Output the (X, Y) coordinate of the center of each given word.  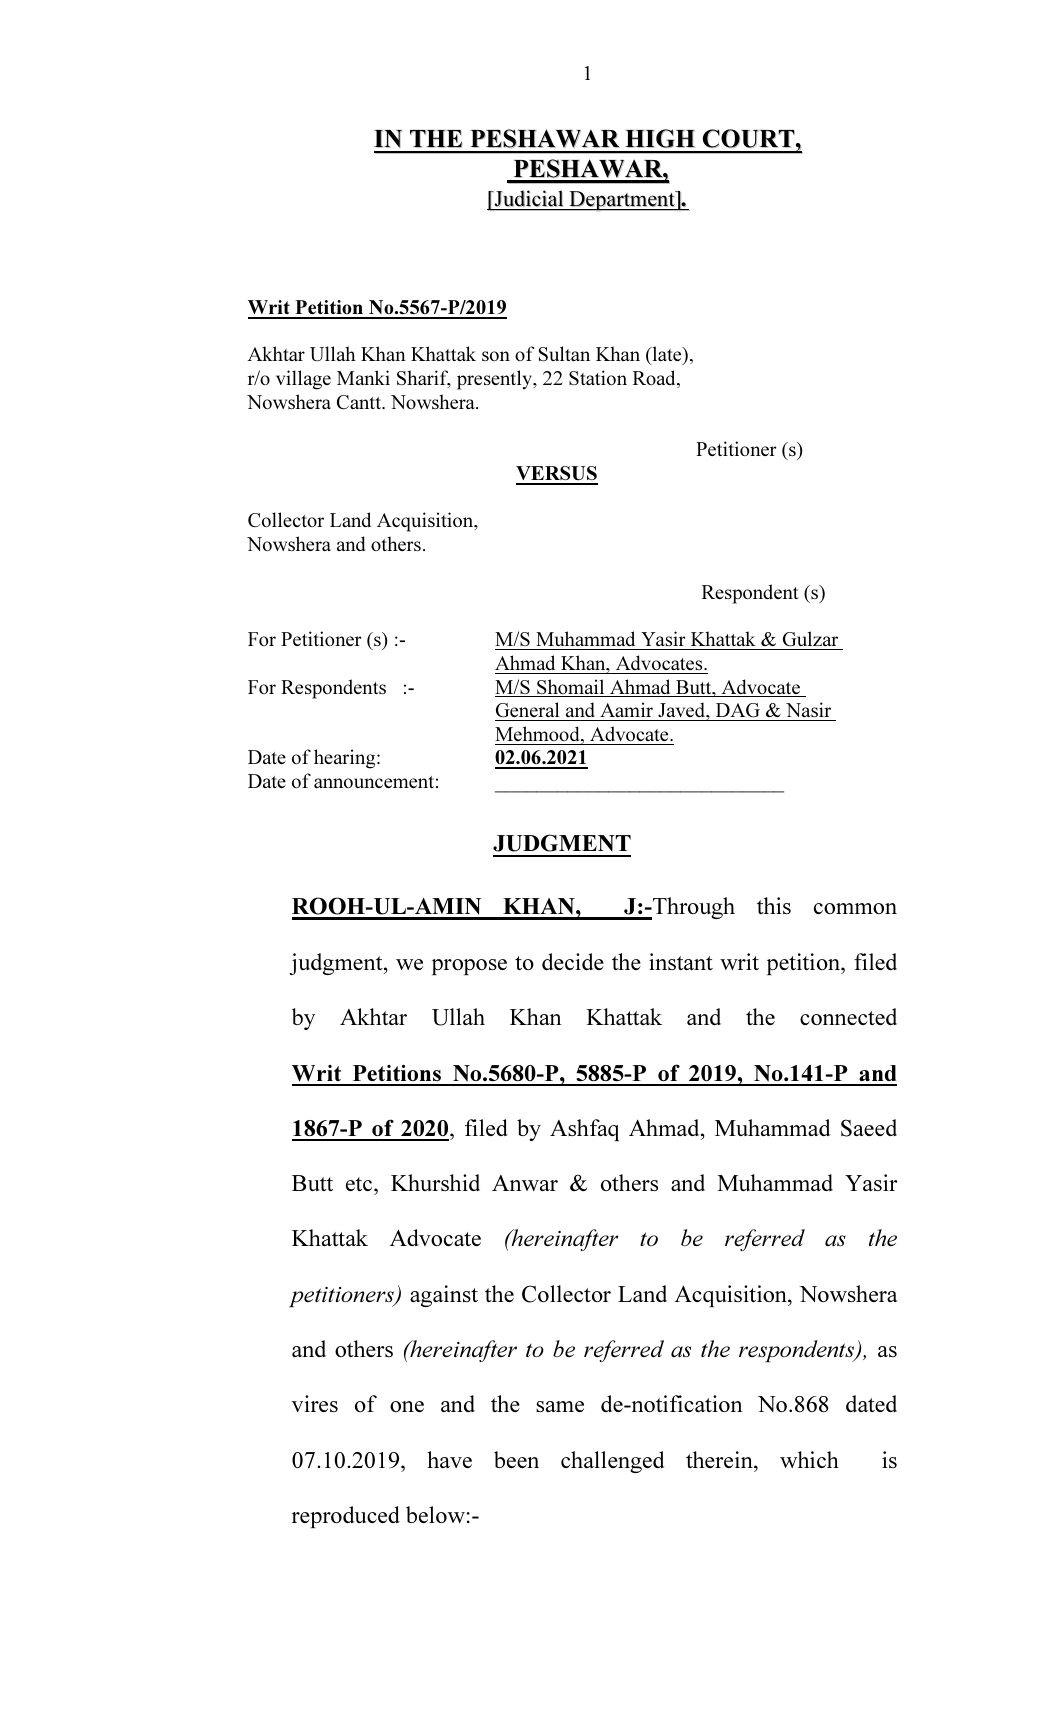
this (774, 905)
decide (573, 961)
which (809, 1459)
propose (469, 967)
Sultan (564, 353)
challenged (612, 1462)
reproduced (346, 1517)
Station (598, 377)
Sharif (424, 379)
